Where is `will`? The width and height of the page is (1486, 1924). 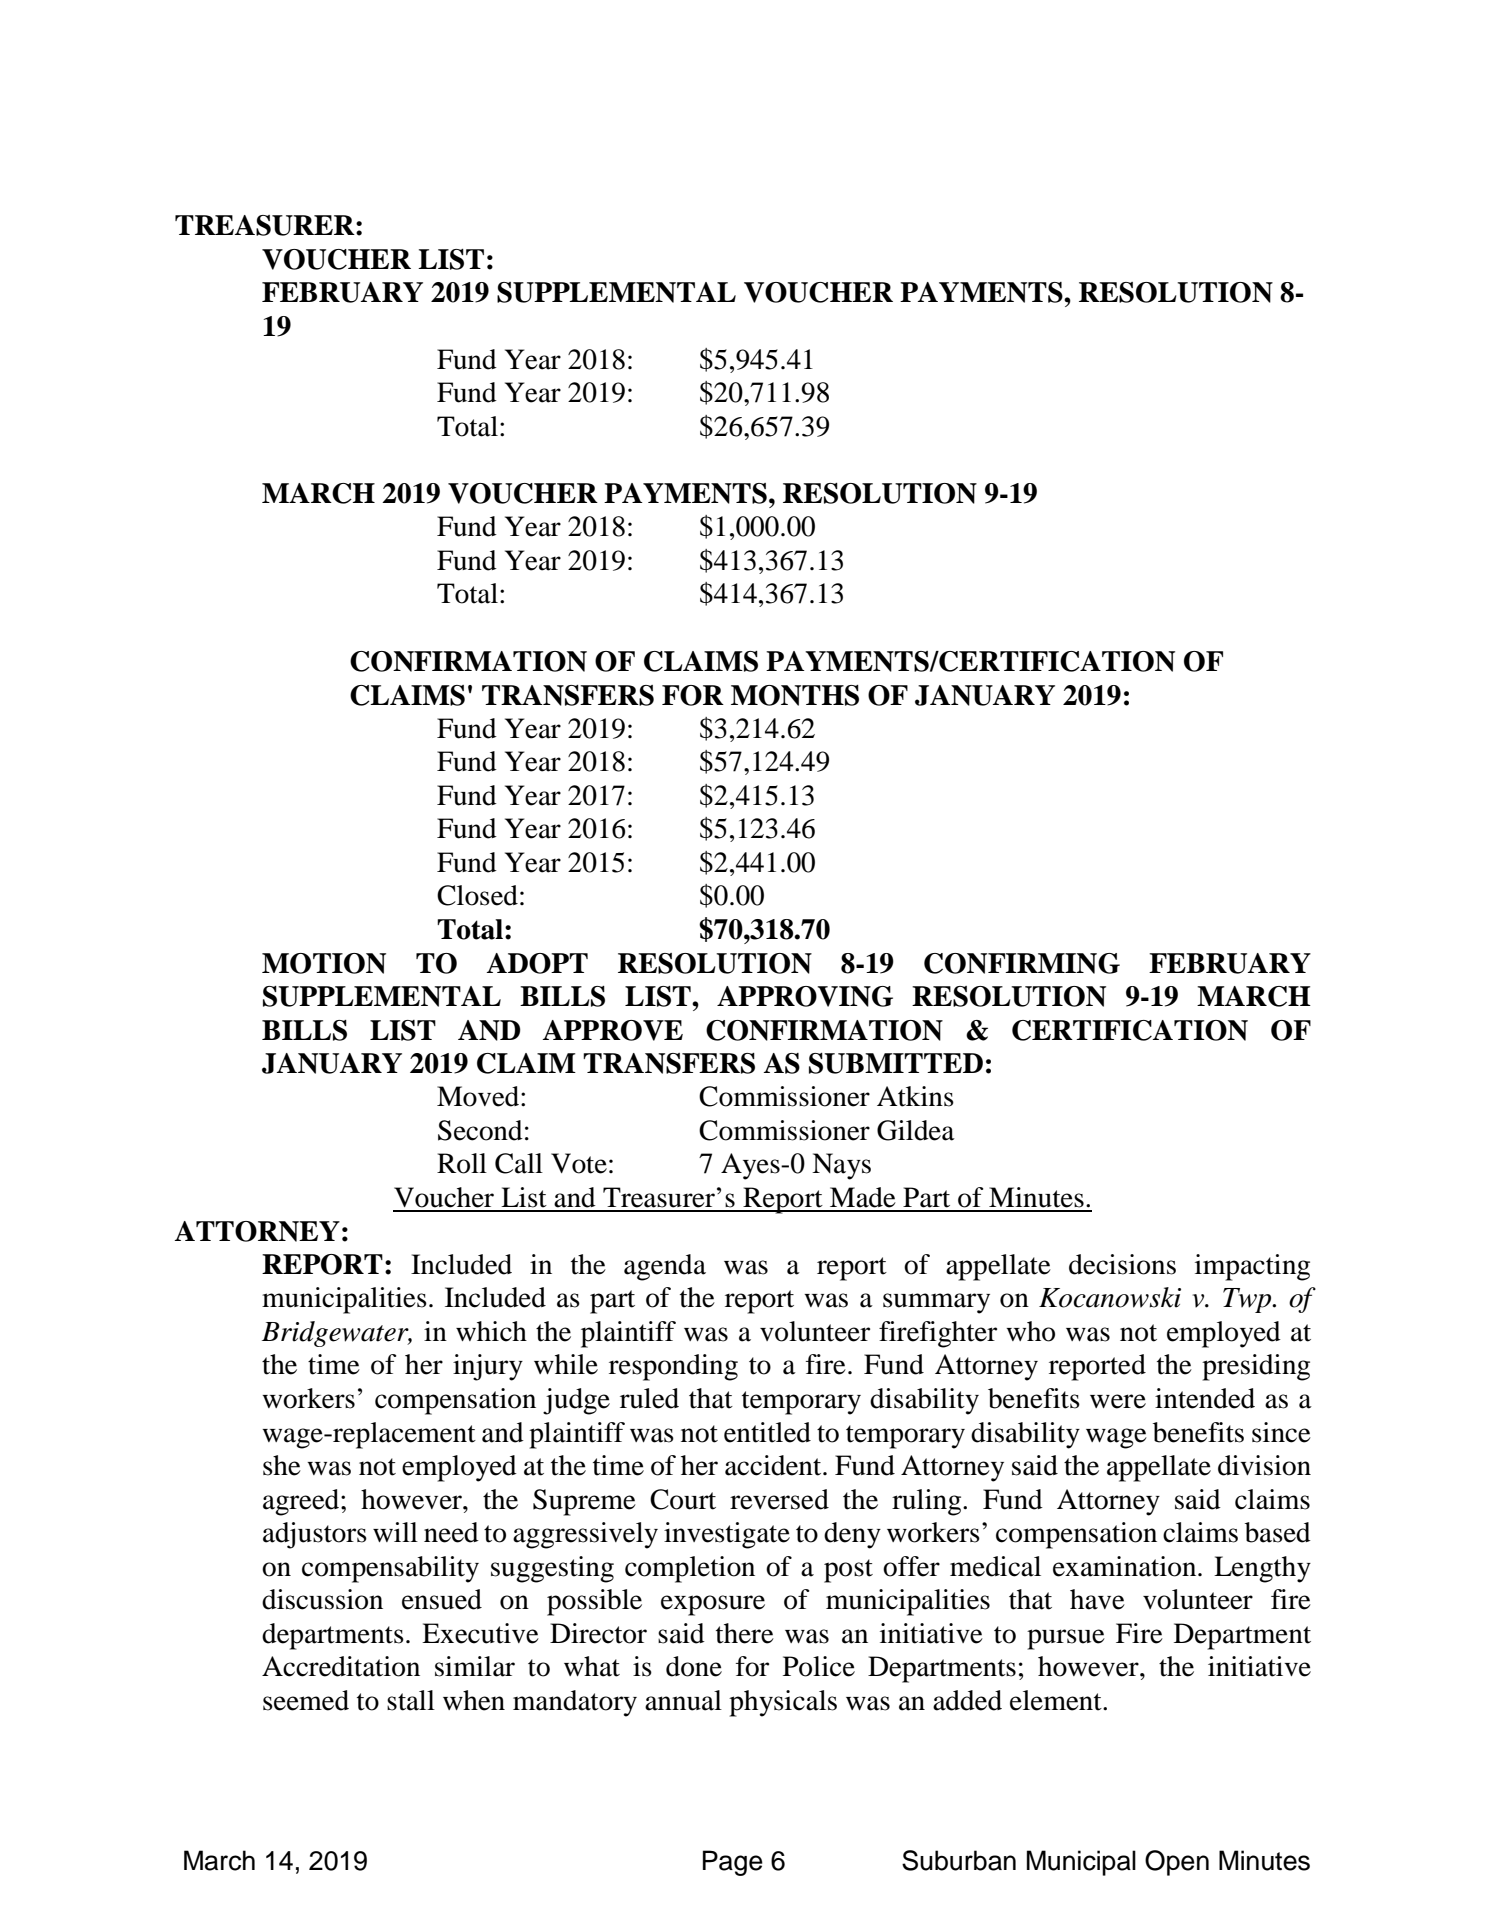
will is located at coordinates (395, 1532).
